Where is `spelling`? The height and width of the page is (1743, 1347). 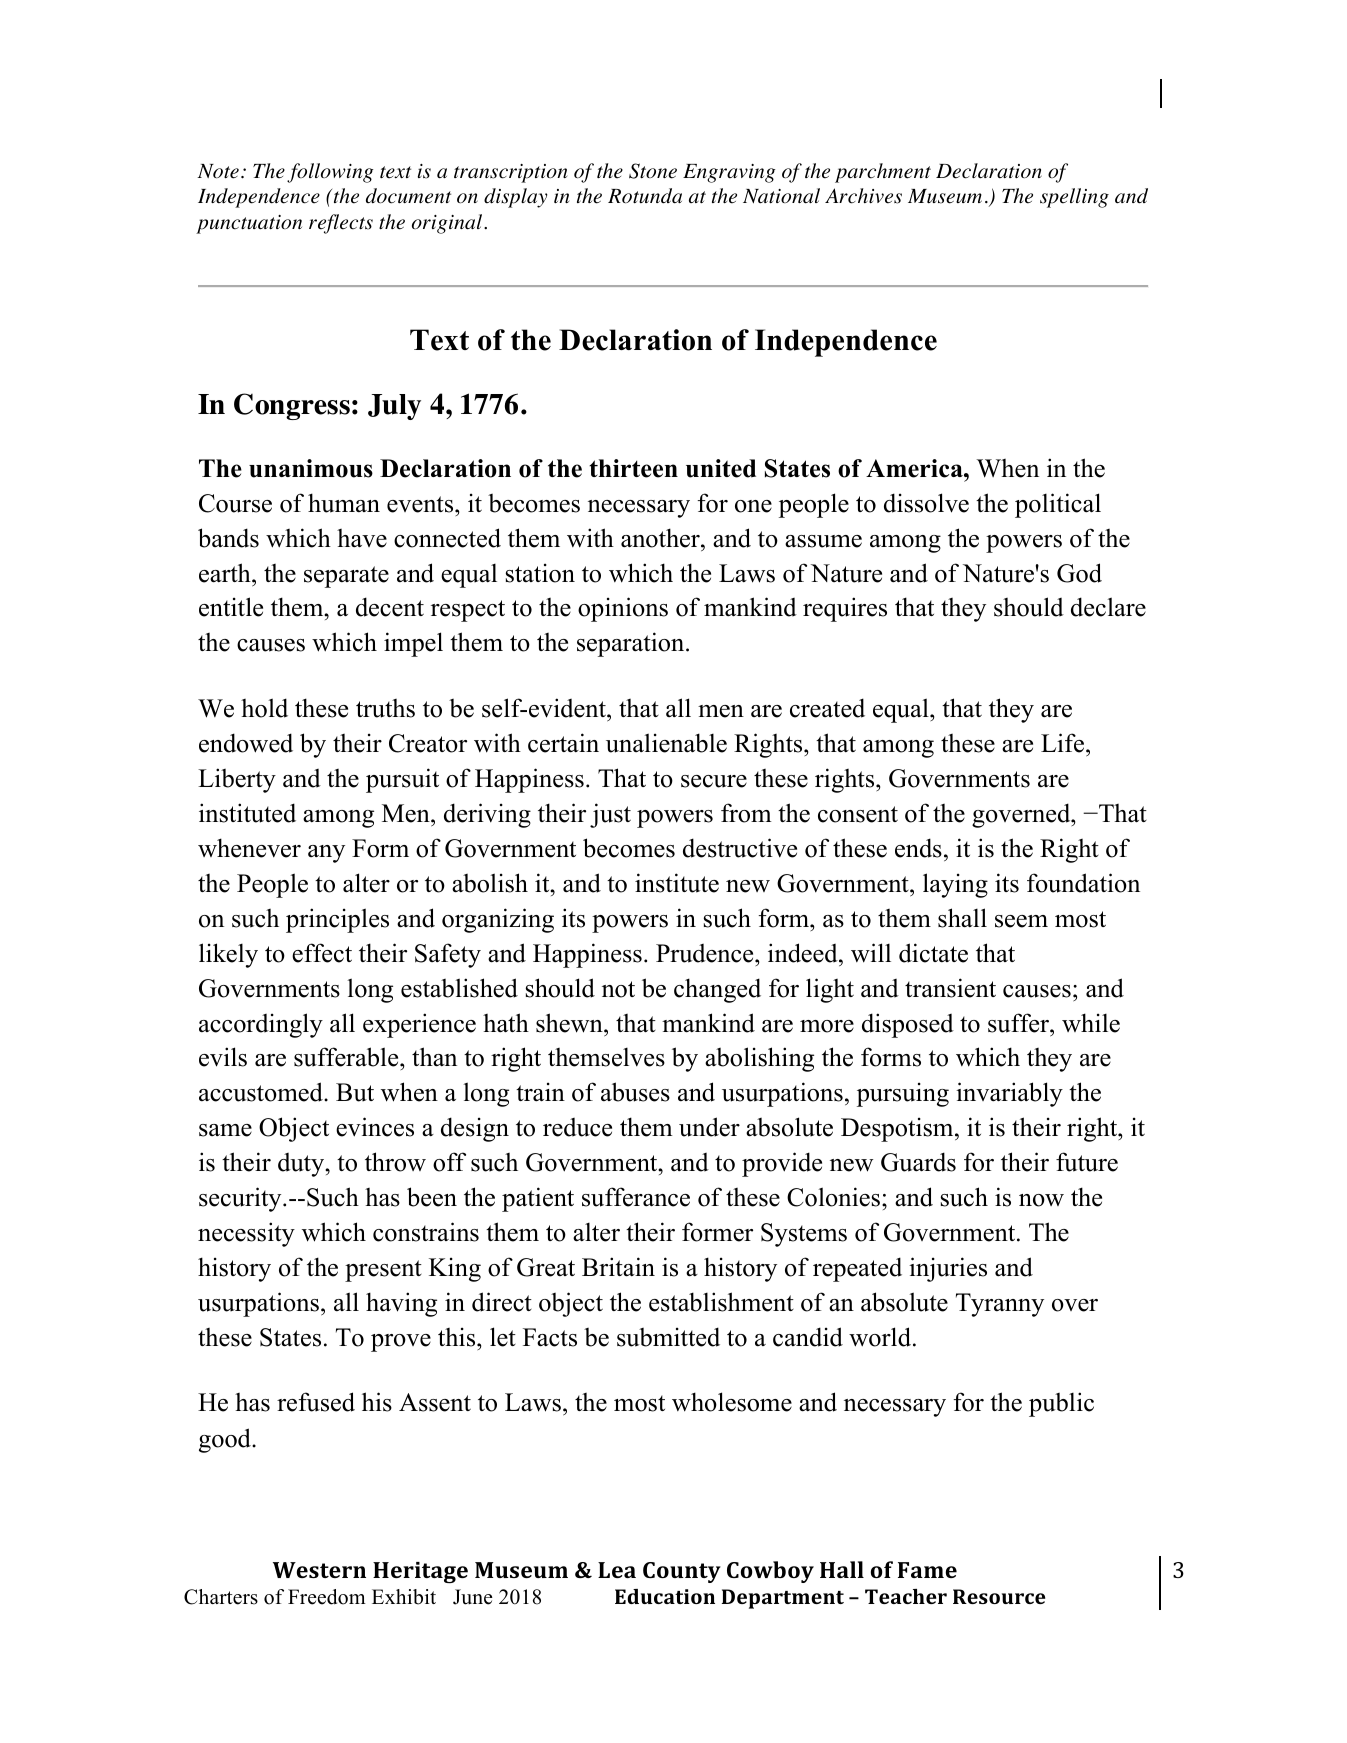 spelling is located at coordinates (1074, 198).
